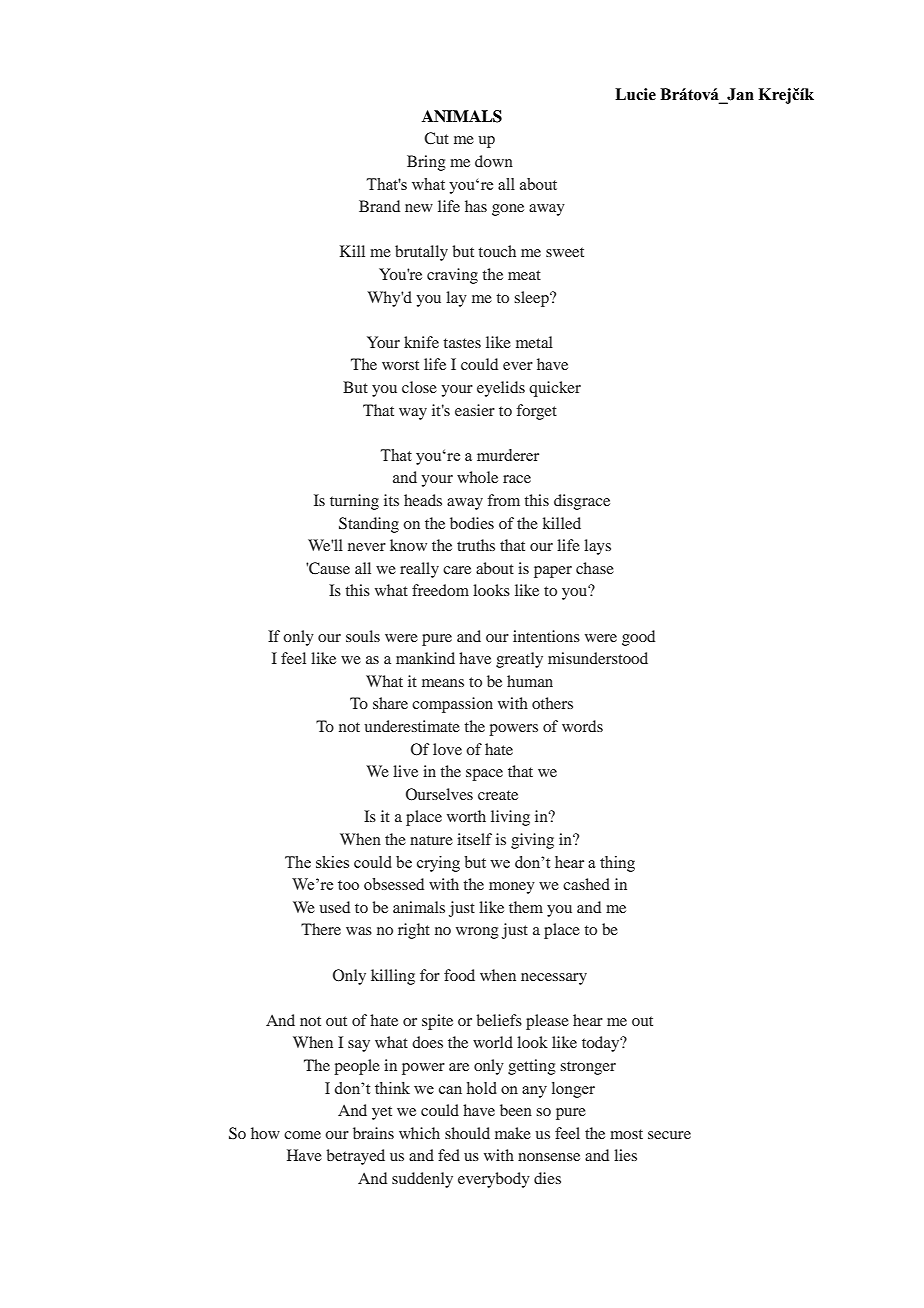  I want to click on good, so click(638, 638).
